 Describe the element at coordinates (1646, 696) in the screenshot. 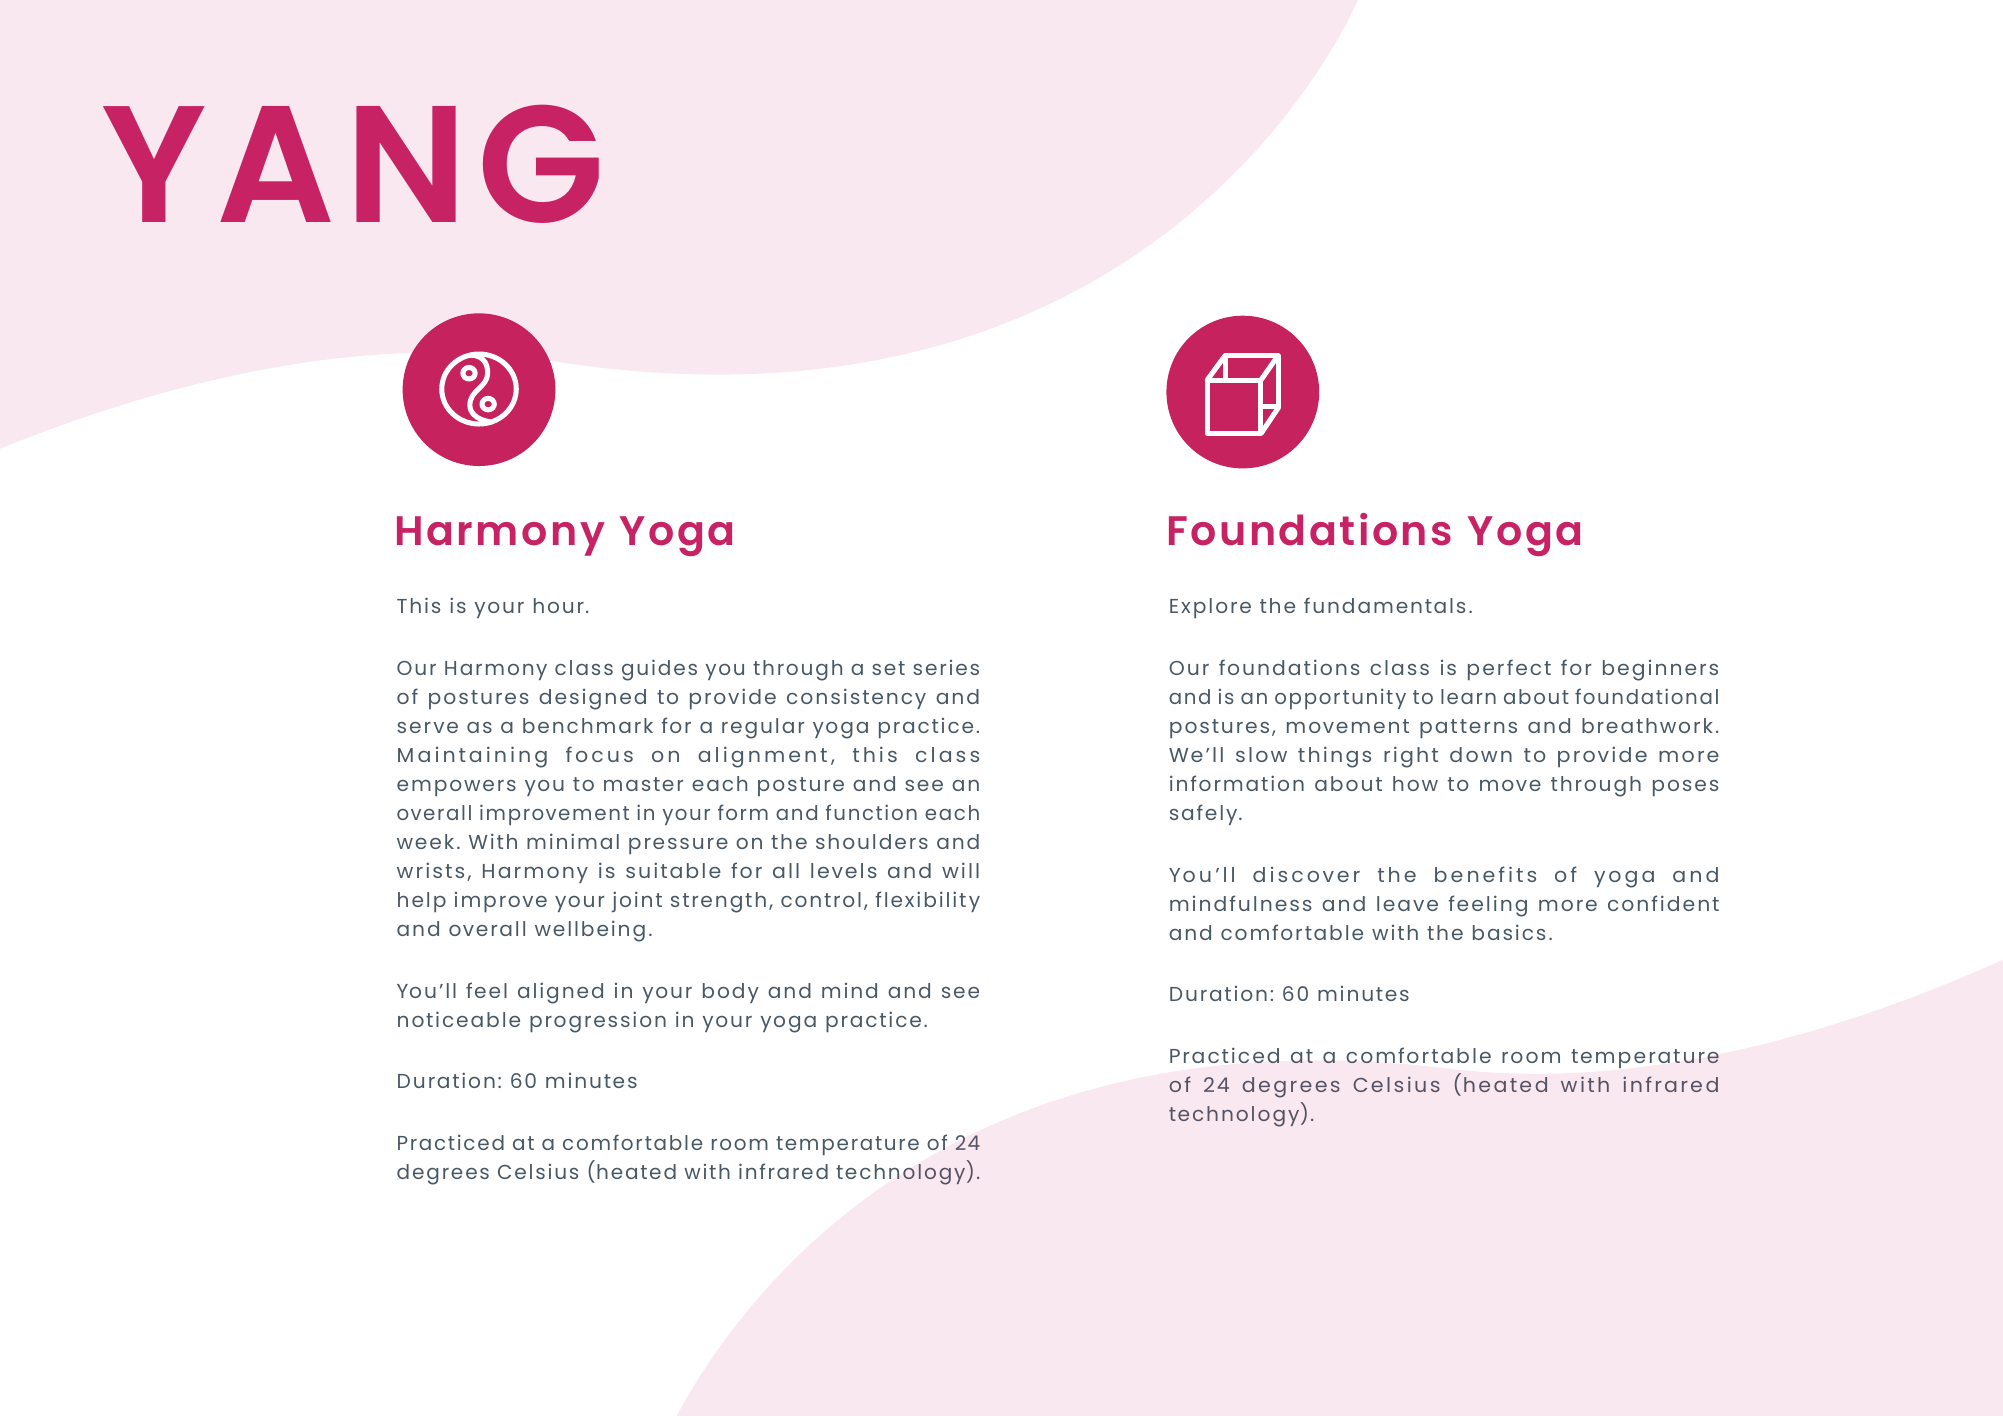

I see `foundational` at that location.
